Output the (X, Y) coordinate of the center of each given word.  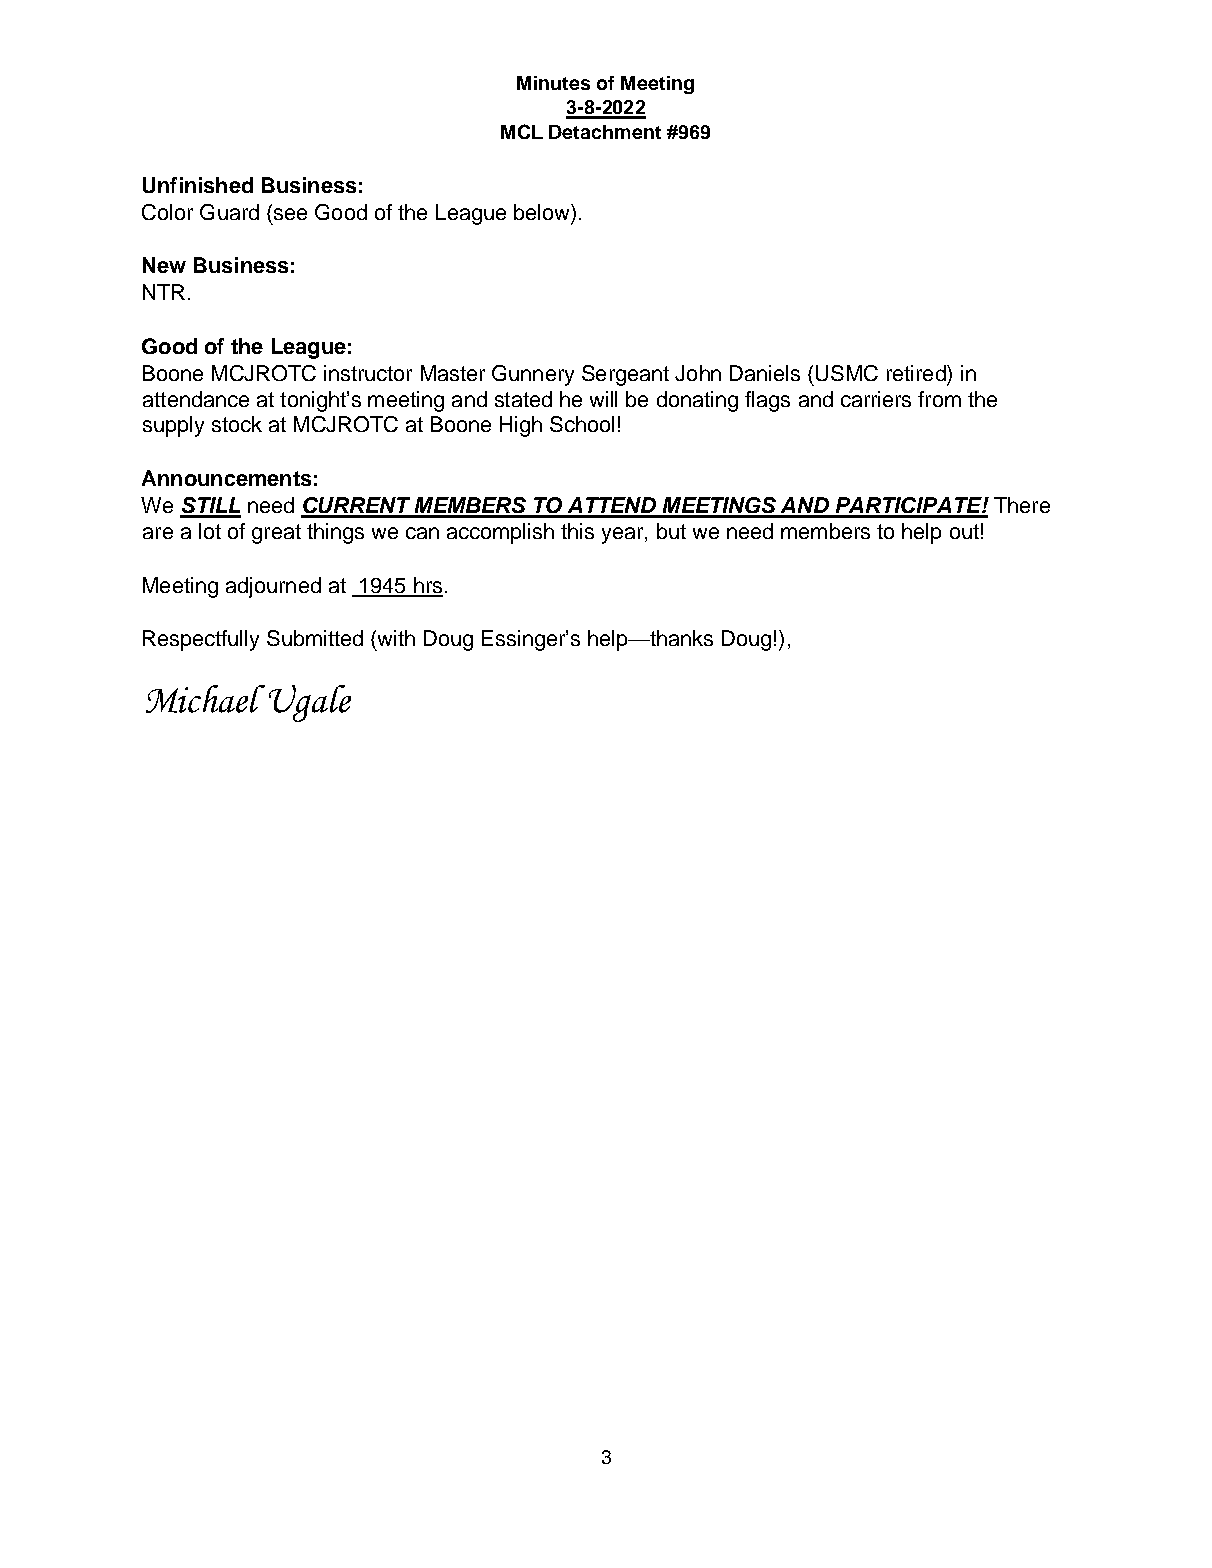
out (964, 531)
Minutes (553, 83)
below (543, 212)
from (939, 399)
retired (917, 373)
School (582, 424)
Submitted (315, 638)
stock (237, 424)
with (395, 638)
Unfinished (198, 185)
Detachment (605, 132)
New (164, 265)
